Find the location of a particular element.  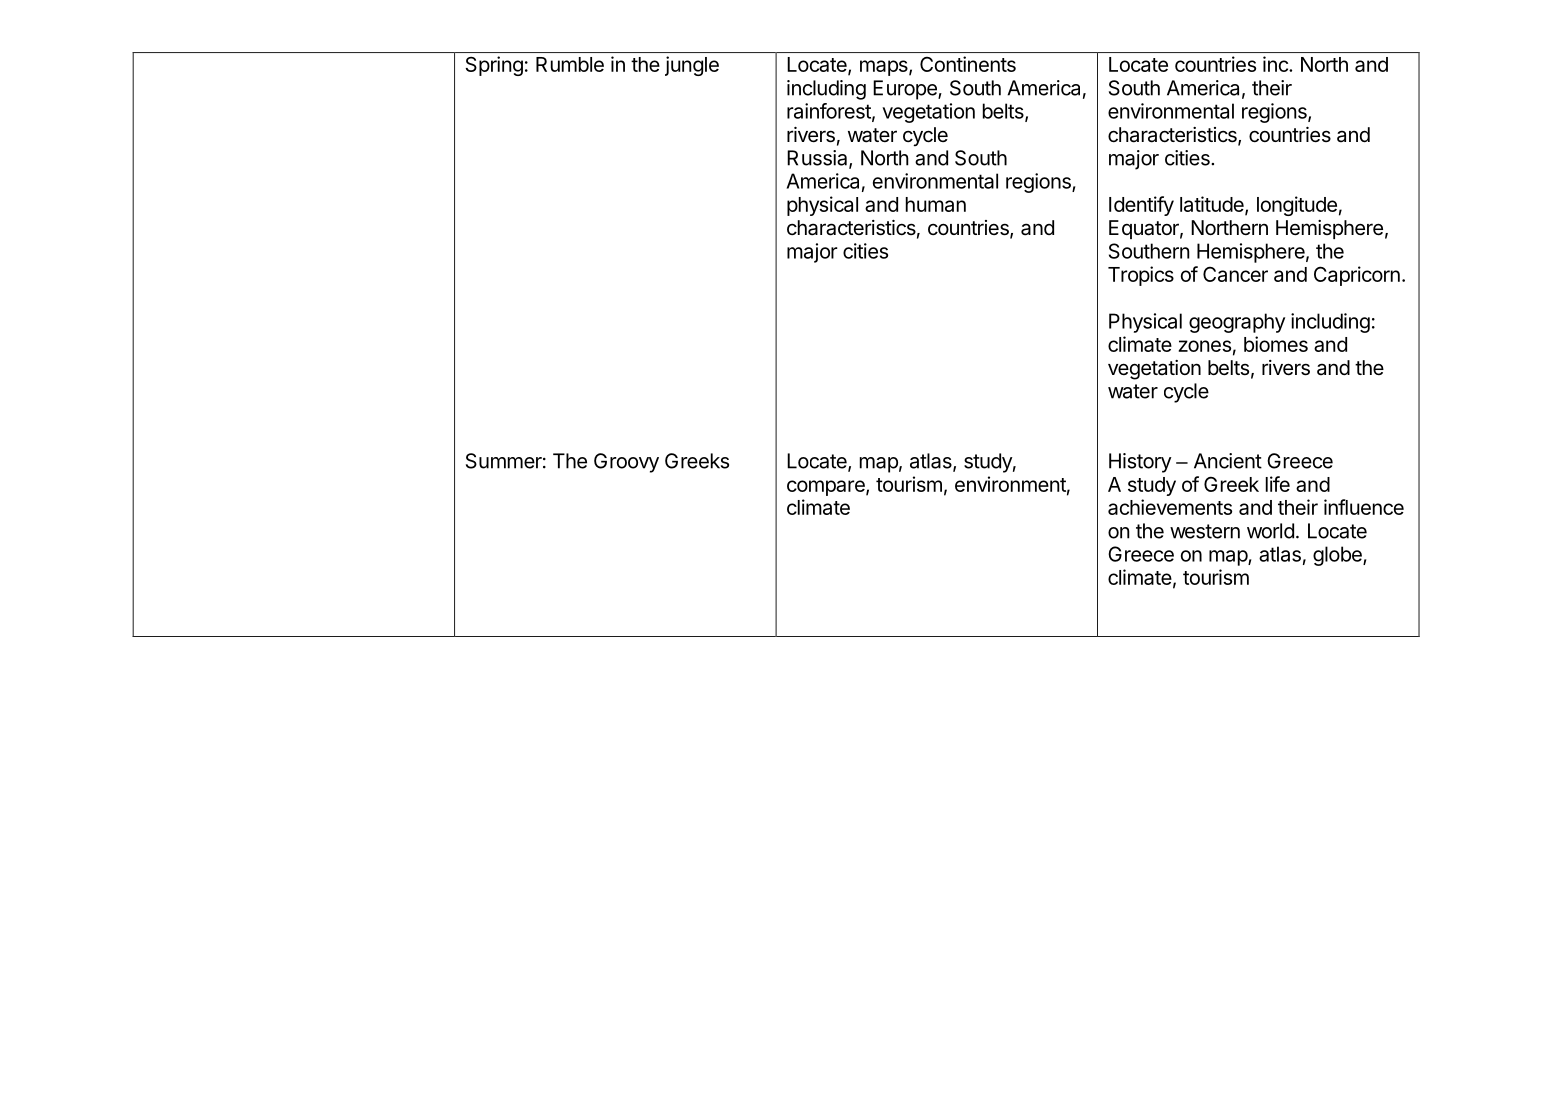

achievements is located at coordinates (1170, 507).
